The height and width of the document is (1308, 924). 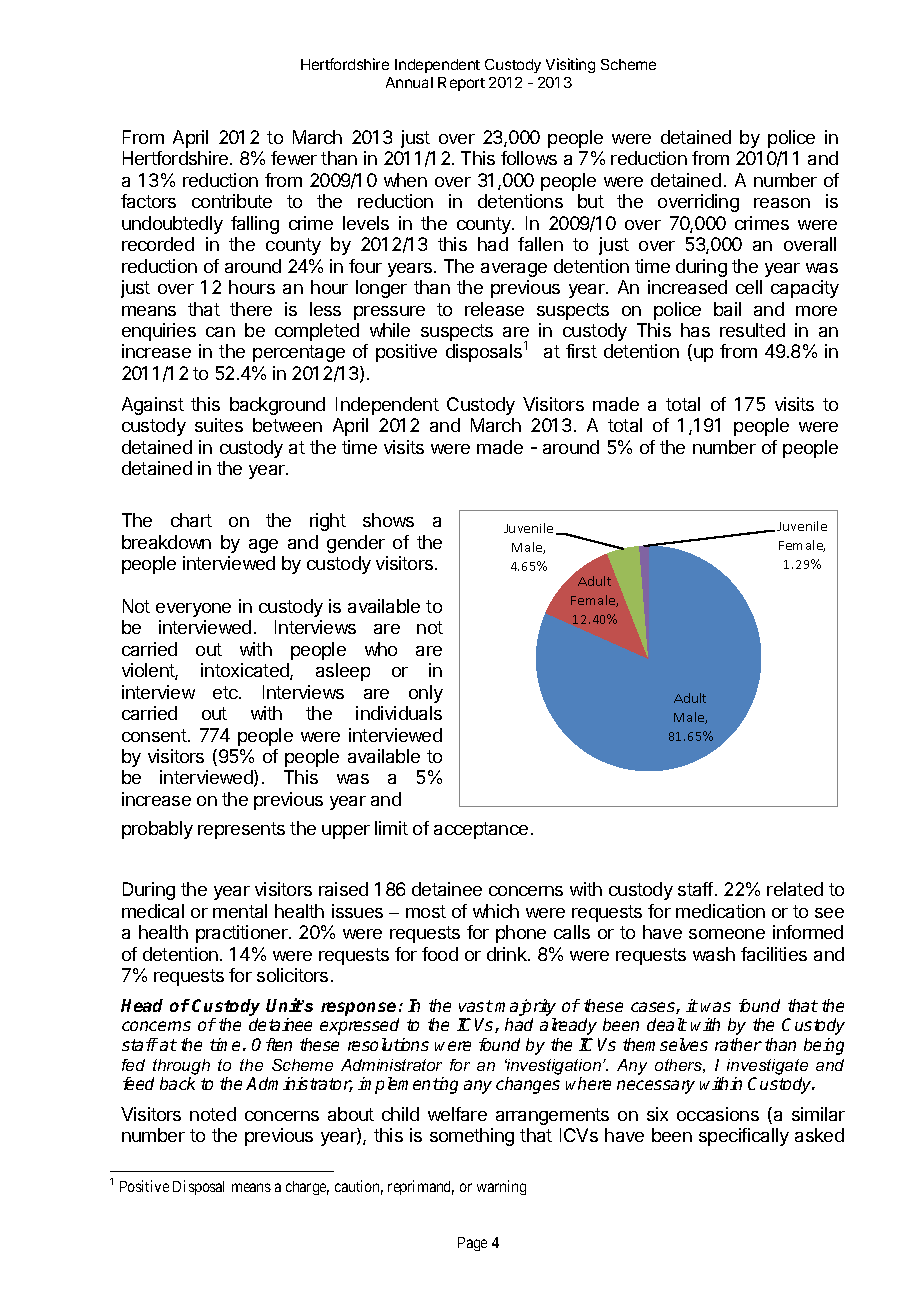 I want to click on resulted, so click(x=752, y=330).
